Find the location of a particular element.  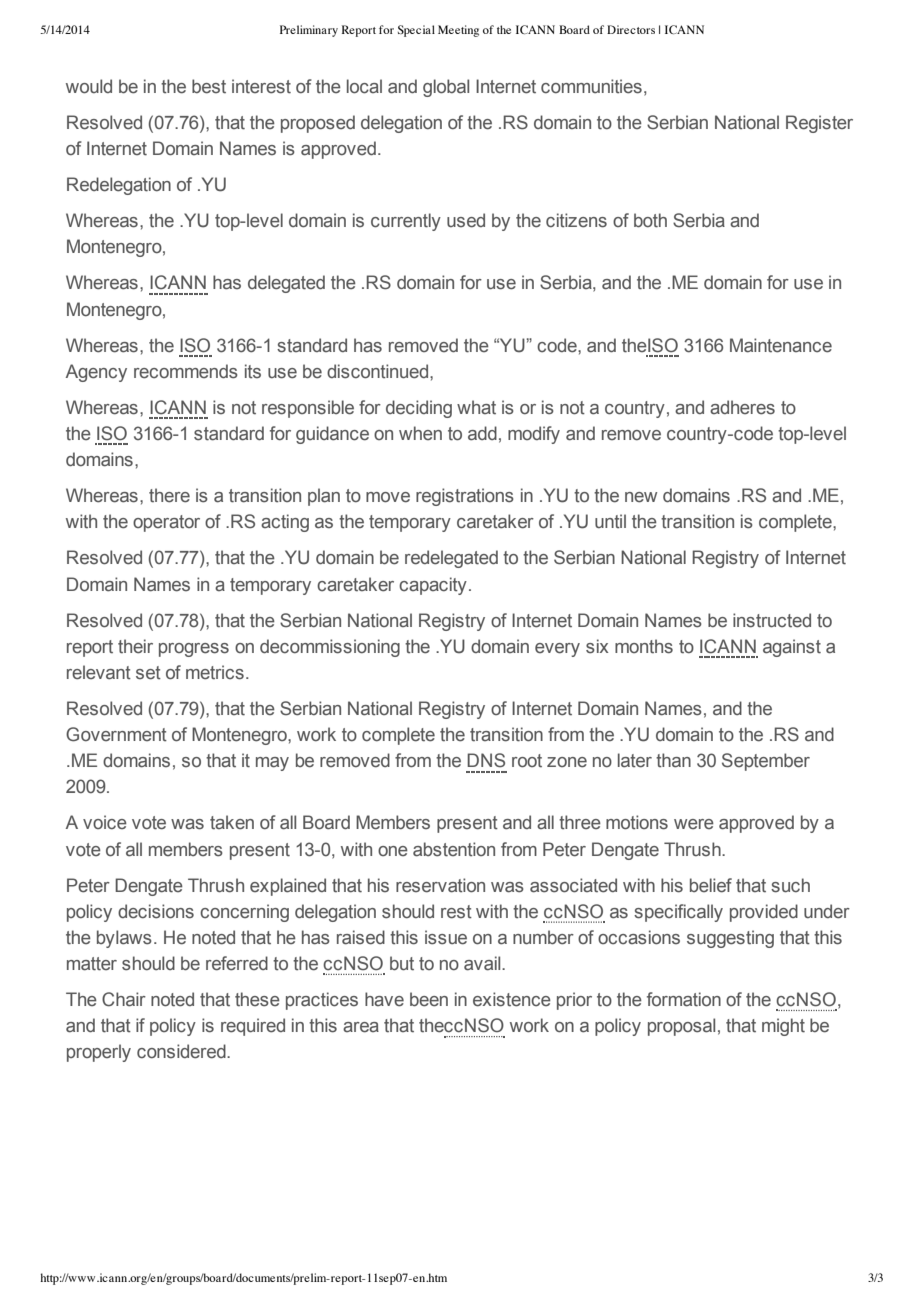

Maintenance is located at coordinates (781, 345).
